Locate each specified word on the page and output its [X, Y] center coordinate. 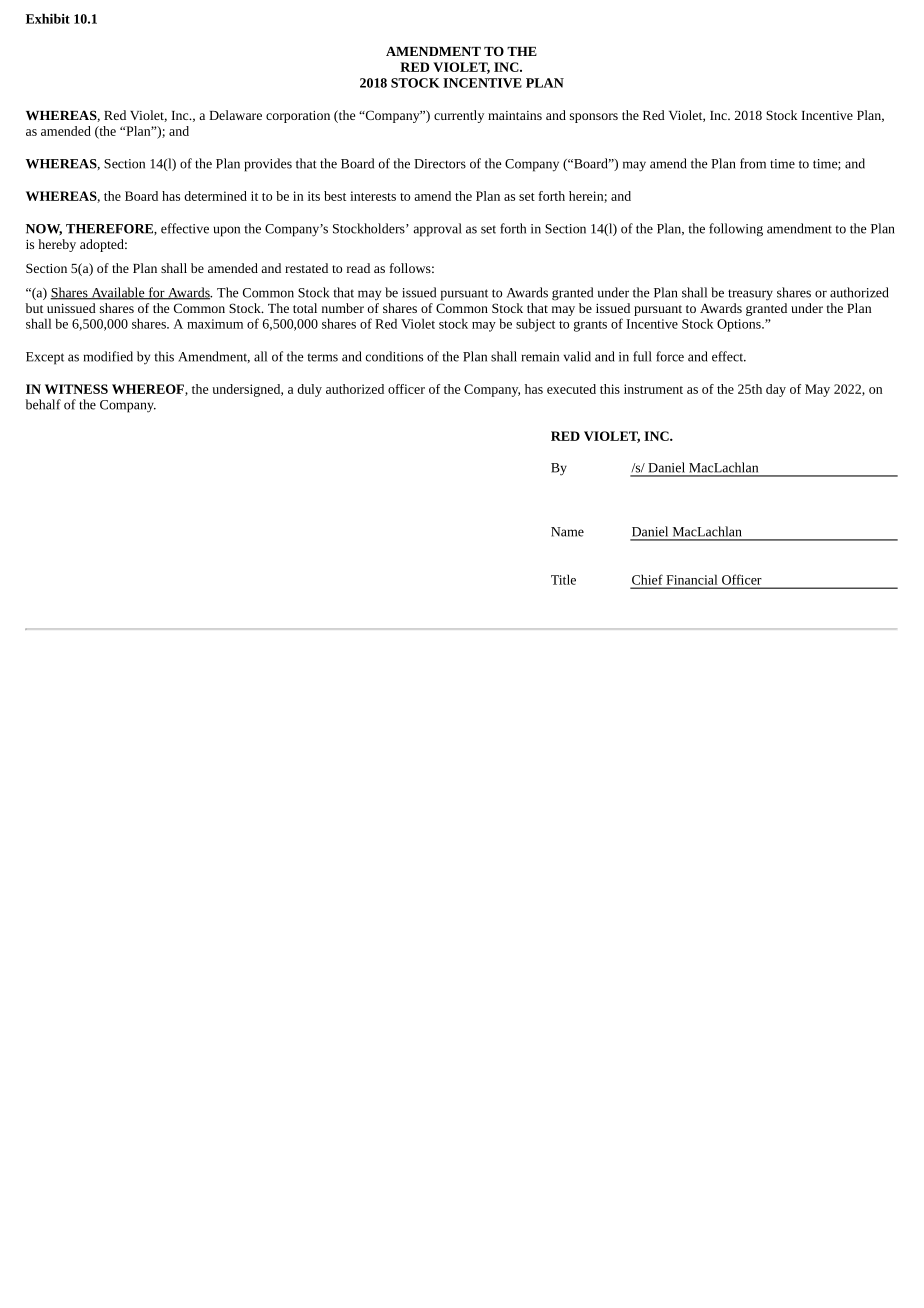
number [343, 308]
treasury [750, 295]
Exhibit [48, 18]
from [753, 163]
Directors [440, 164]
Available [118, 293]
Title [563, 579]
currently [459, 116]
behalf [43, 404]
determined [215, 196]
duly [309, 390]
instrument [653, 389]
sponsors [594, 118]
